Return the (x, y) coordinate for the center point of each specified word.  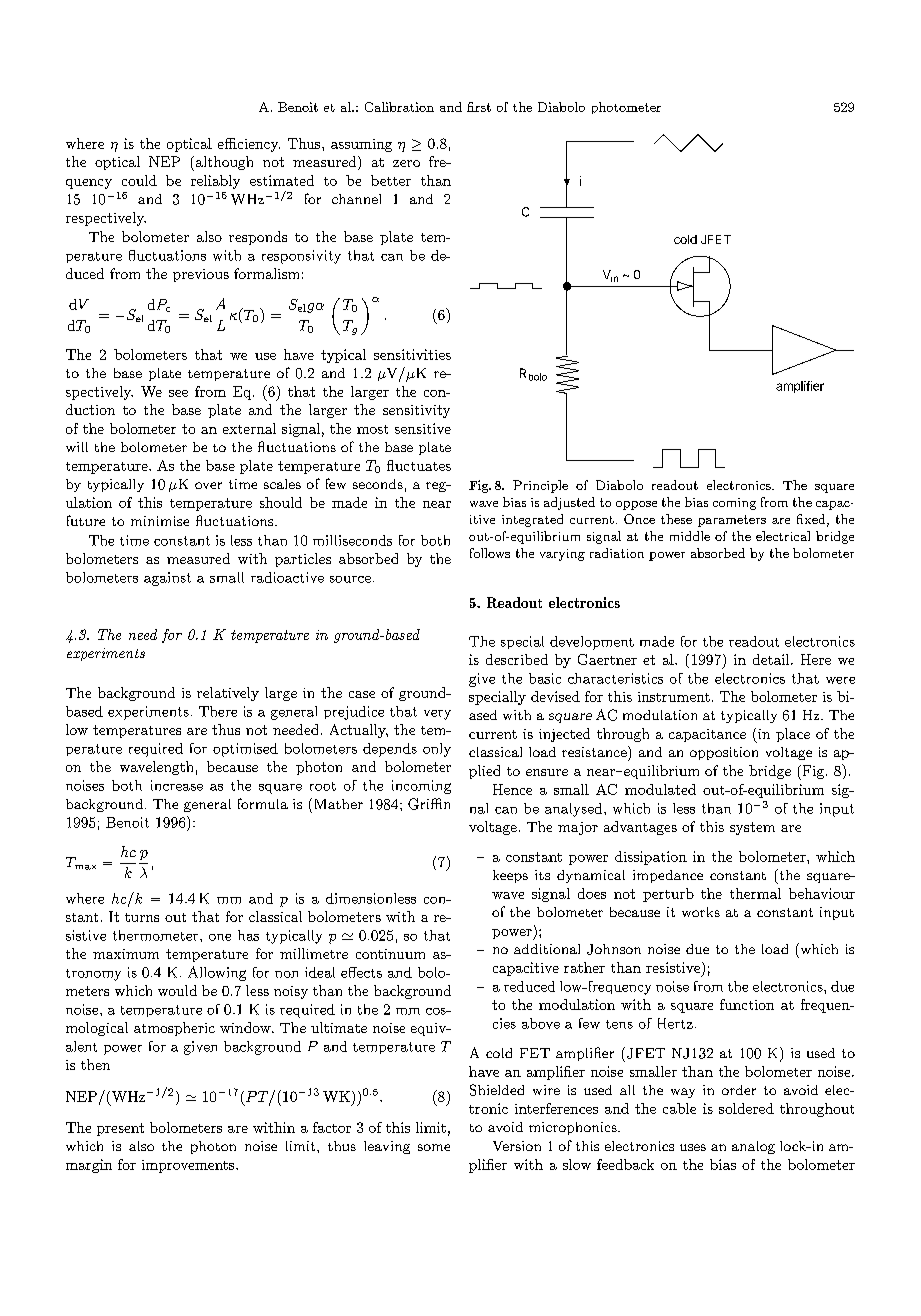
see (178, 393)
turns (142, 917)
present (120, 1129)
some (434, 1147)
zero (406, 163)
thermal (755, 893)
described (517, 659)
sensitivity (416, 411)
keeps (510, 876)
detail (772, 659)
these (676, 519)
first (479, 107)
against (167, 579)
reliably (215, 182)
